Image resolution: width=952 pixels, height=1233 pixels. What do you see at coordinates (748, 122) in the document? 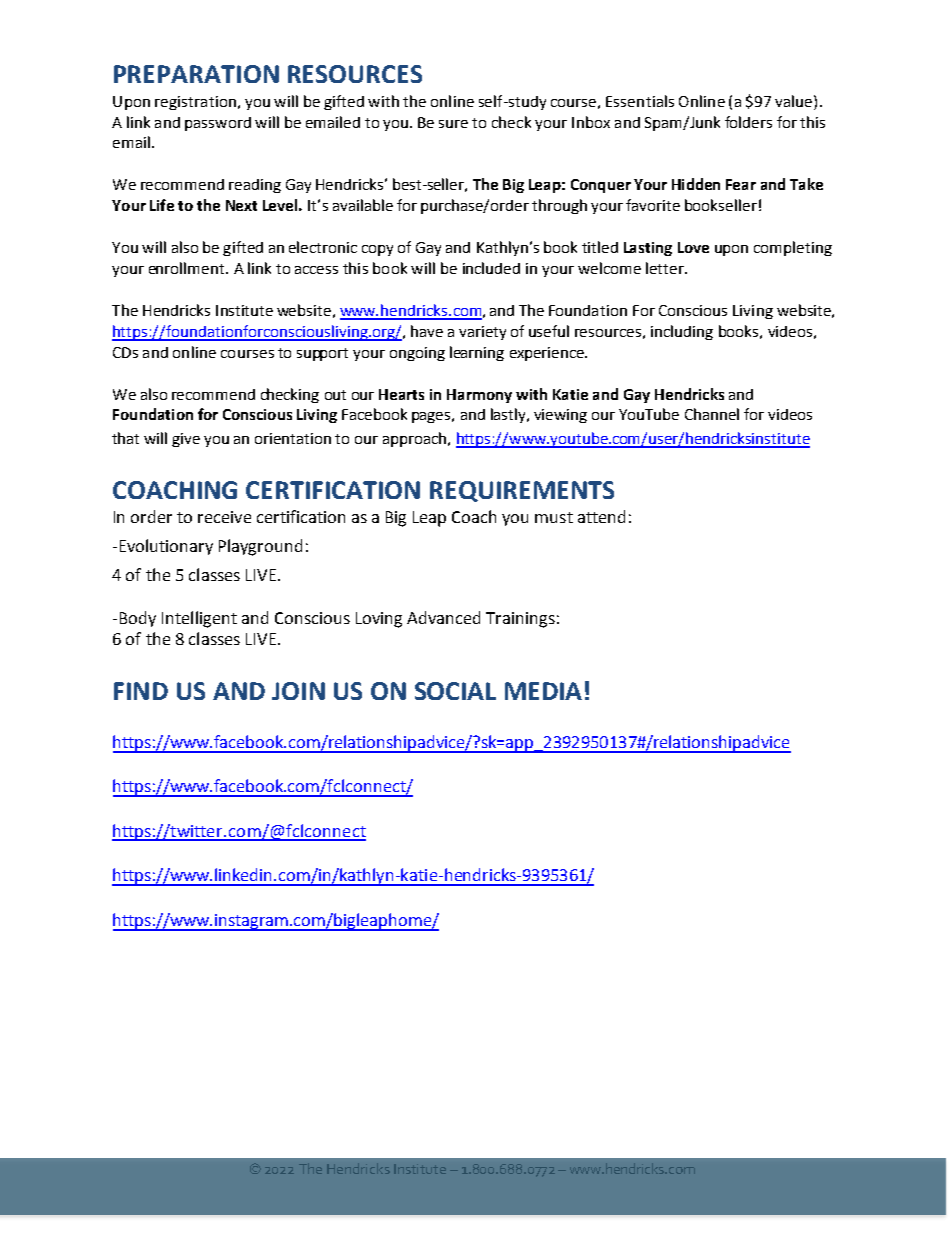
I see `folders` at bounding box center [748, 122].
